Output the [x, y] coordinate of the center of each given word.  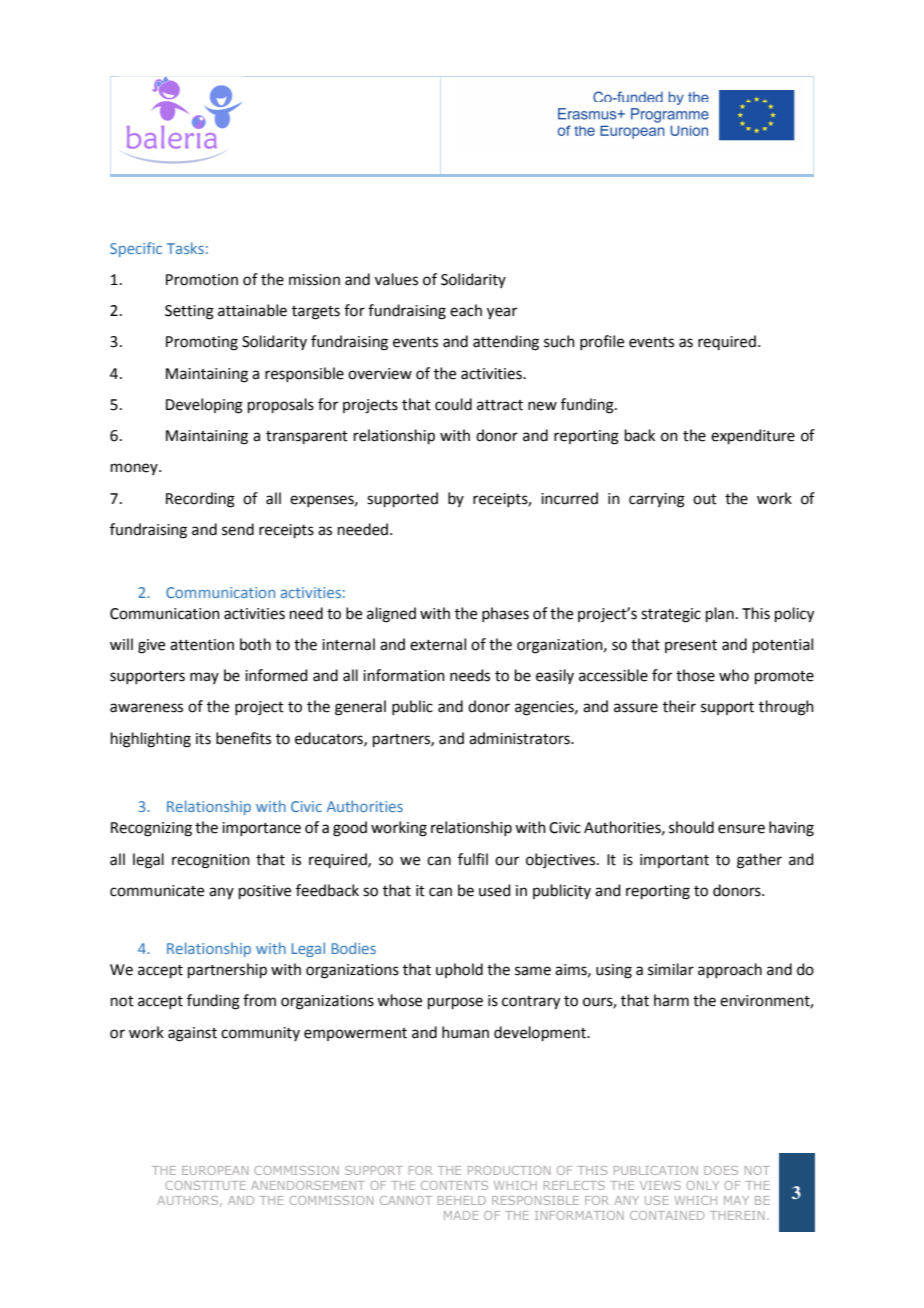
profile [602, 342]
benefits [243, 738]
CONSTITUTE [205, 1185]
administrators [520, 738]
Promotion [202, 280]
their [679, 706]
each [466, 310]
